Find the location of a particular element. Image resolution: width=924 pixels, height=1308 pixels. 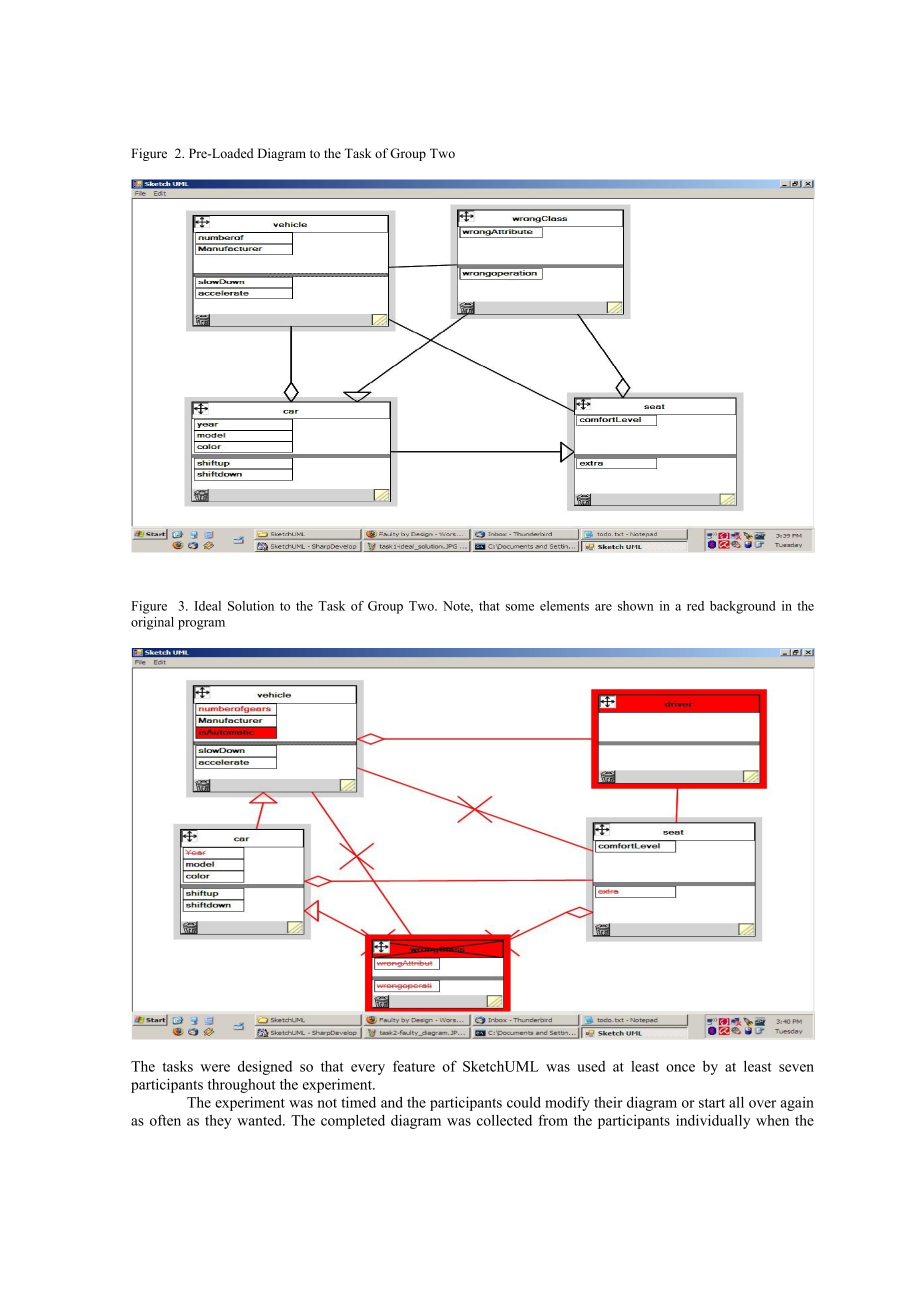

some is located at coordinates (520, 607).
